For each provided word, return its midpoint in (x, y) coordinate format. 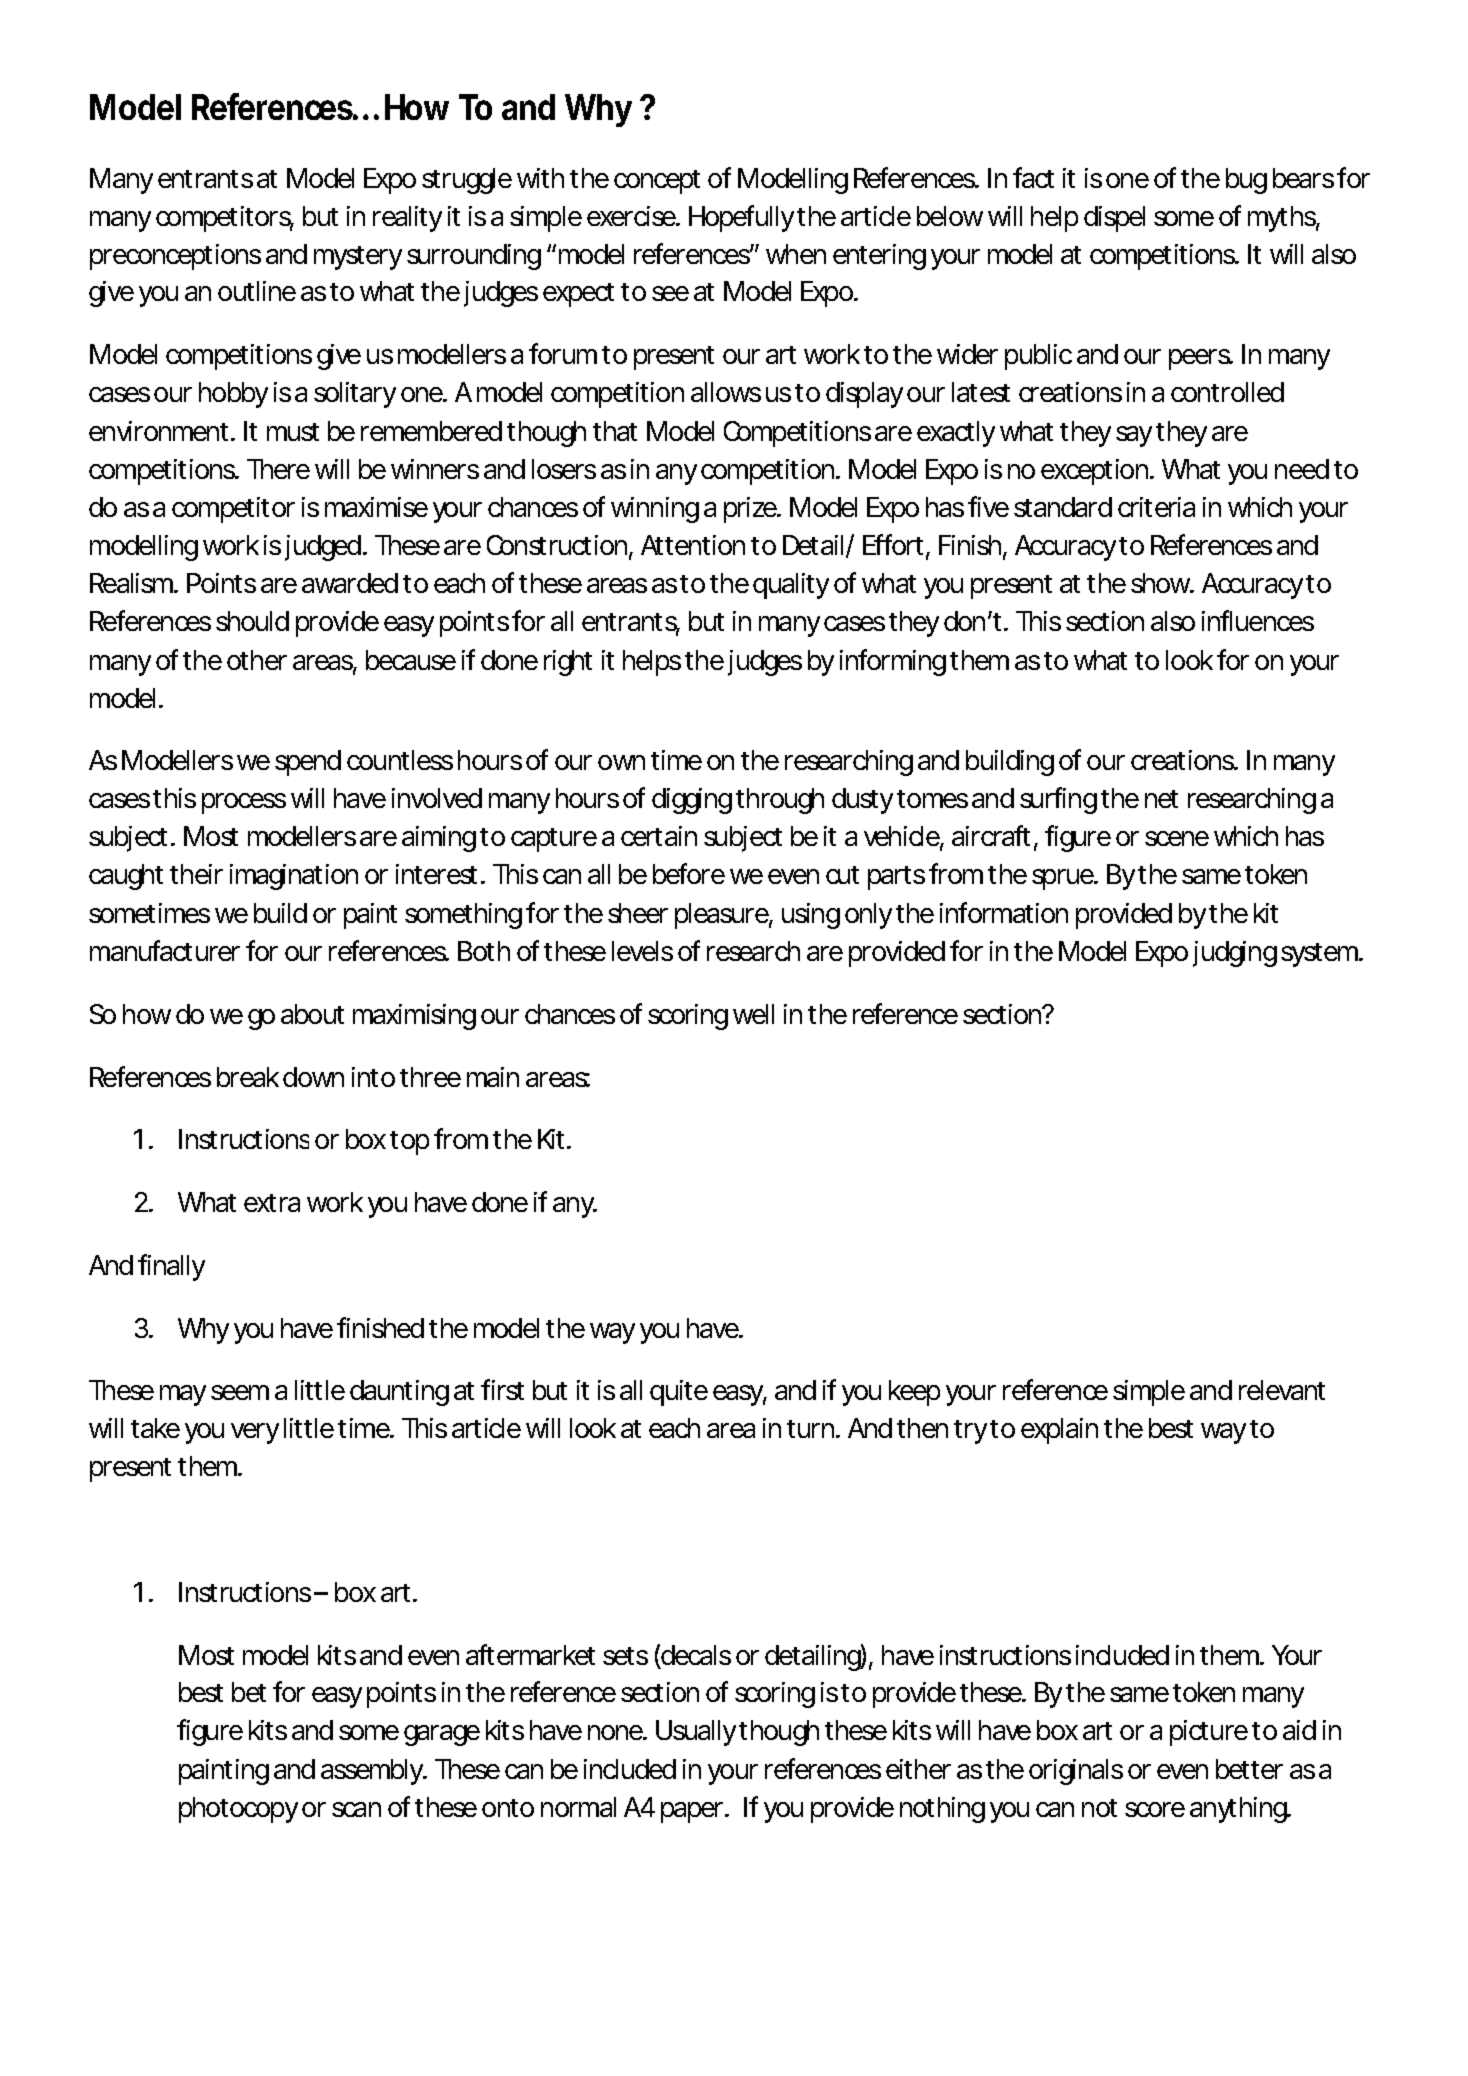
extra (272, 1203)
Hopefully (741, 218)
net (1161, 799)
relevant (1282, 1390)
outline (257, 291)
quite (679, 1393)
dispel (1114, 219)
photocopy (238, 1810)
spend (308, 763)
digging (692, 801)
